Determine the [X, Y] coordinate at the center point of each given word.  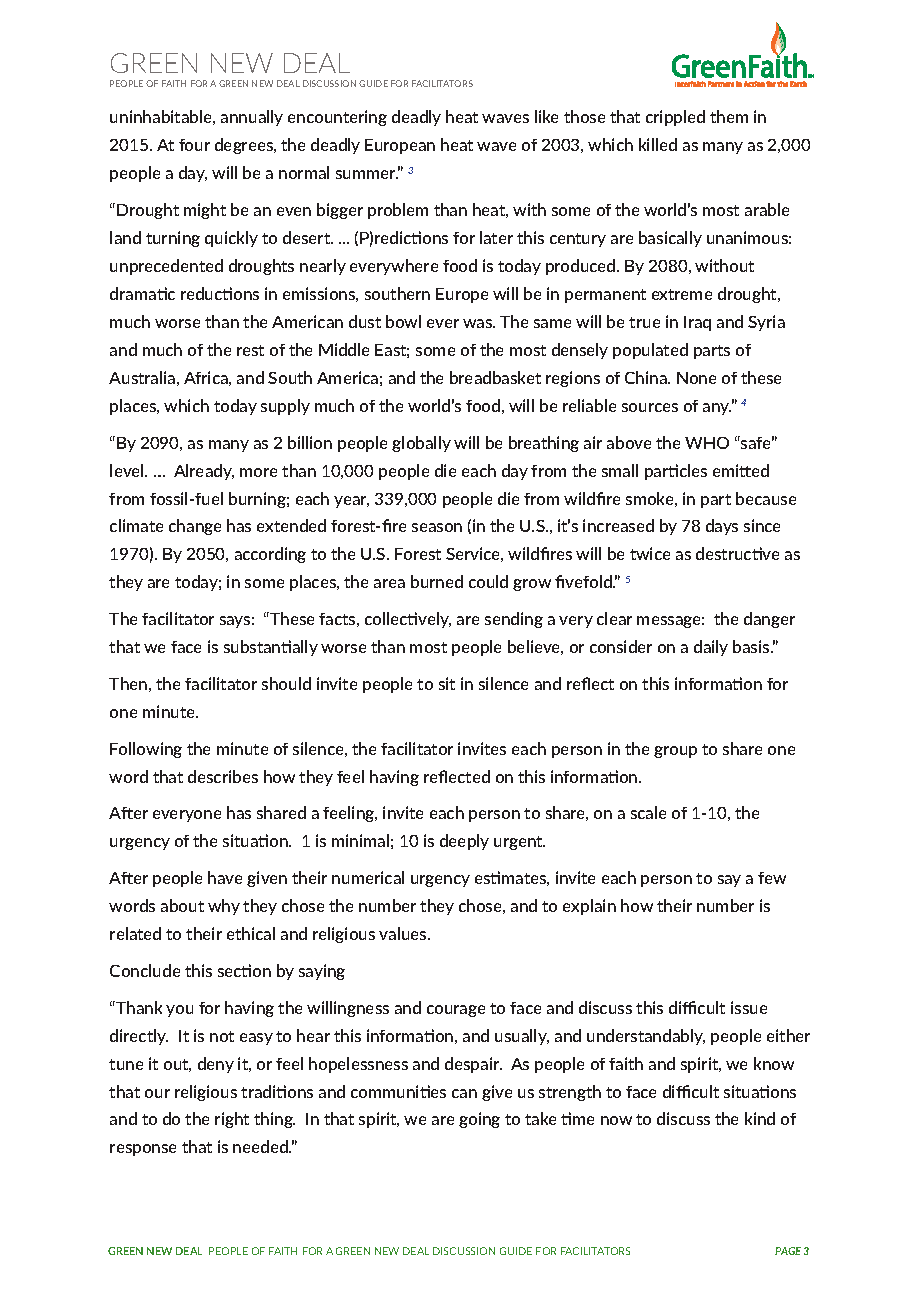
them [729, 116]
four [194, 145]
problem [398, 211]
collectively [408, 620]
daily [711, 648]
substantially [271, 648]
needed [261, 1146]
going [479, 1120]
